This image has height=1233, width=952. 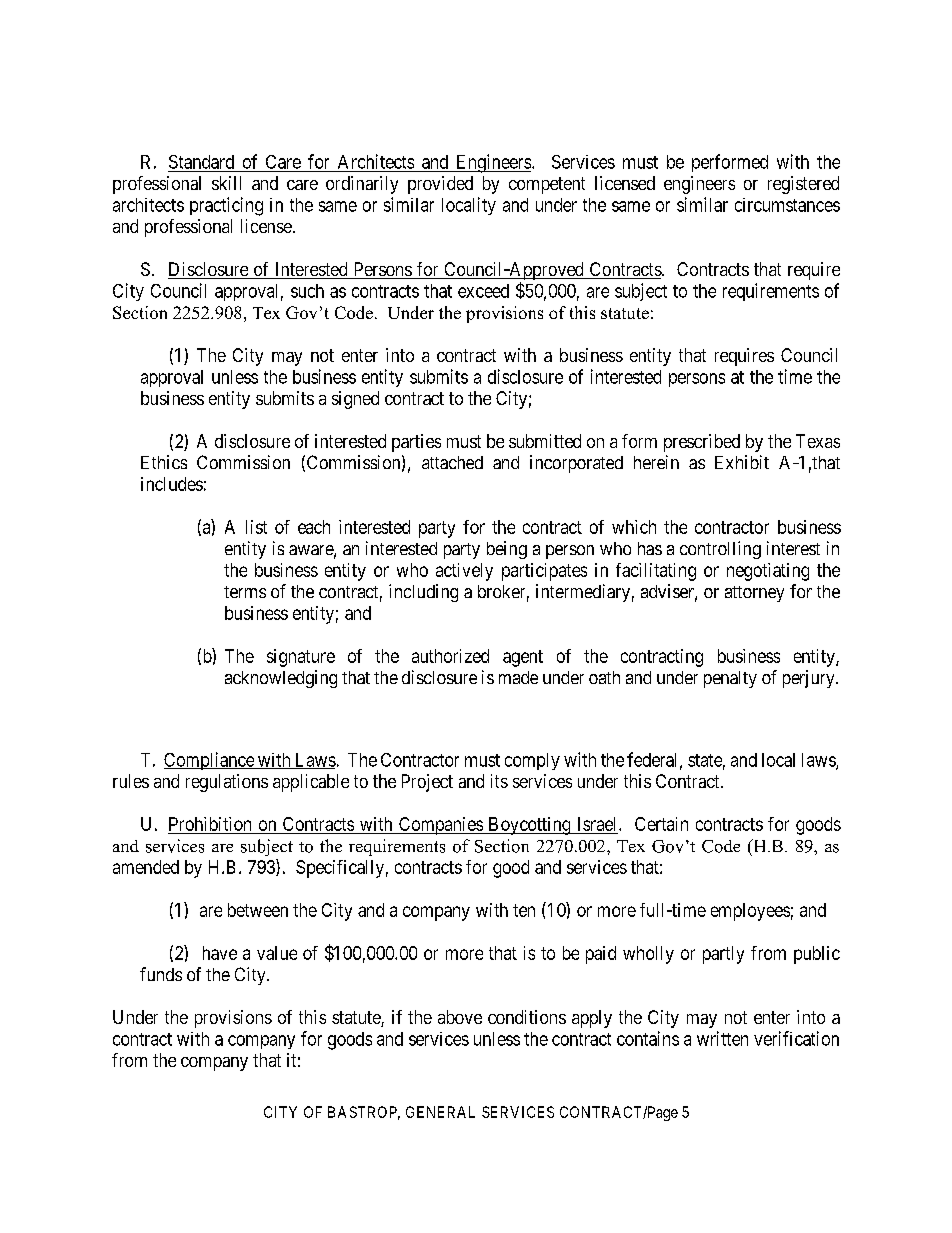 What do you see at coordinates (440, 1112) in the image?
I see `GENERAL` at bounding box center [440, 1112].
